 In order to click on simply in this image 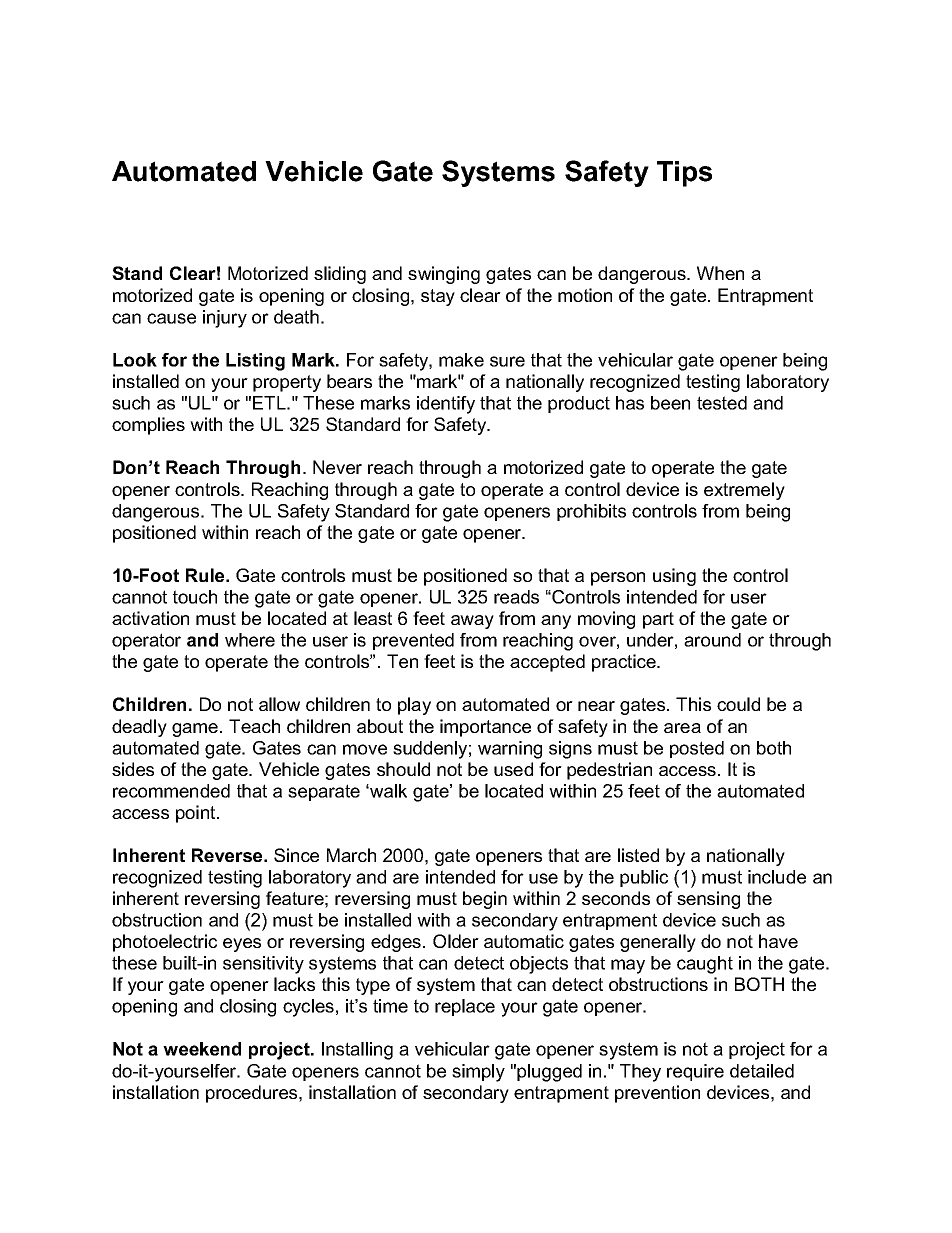, I will do `click(478, 1073)`.
